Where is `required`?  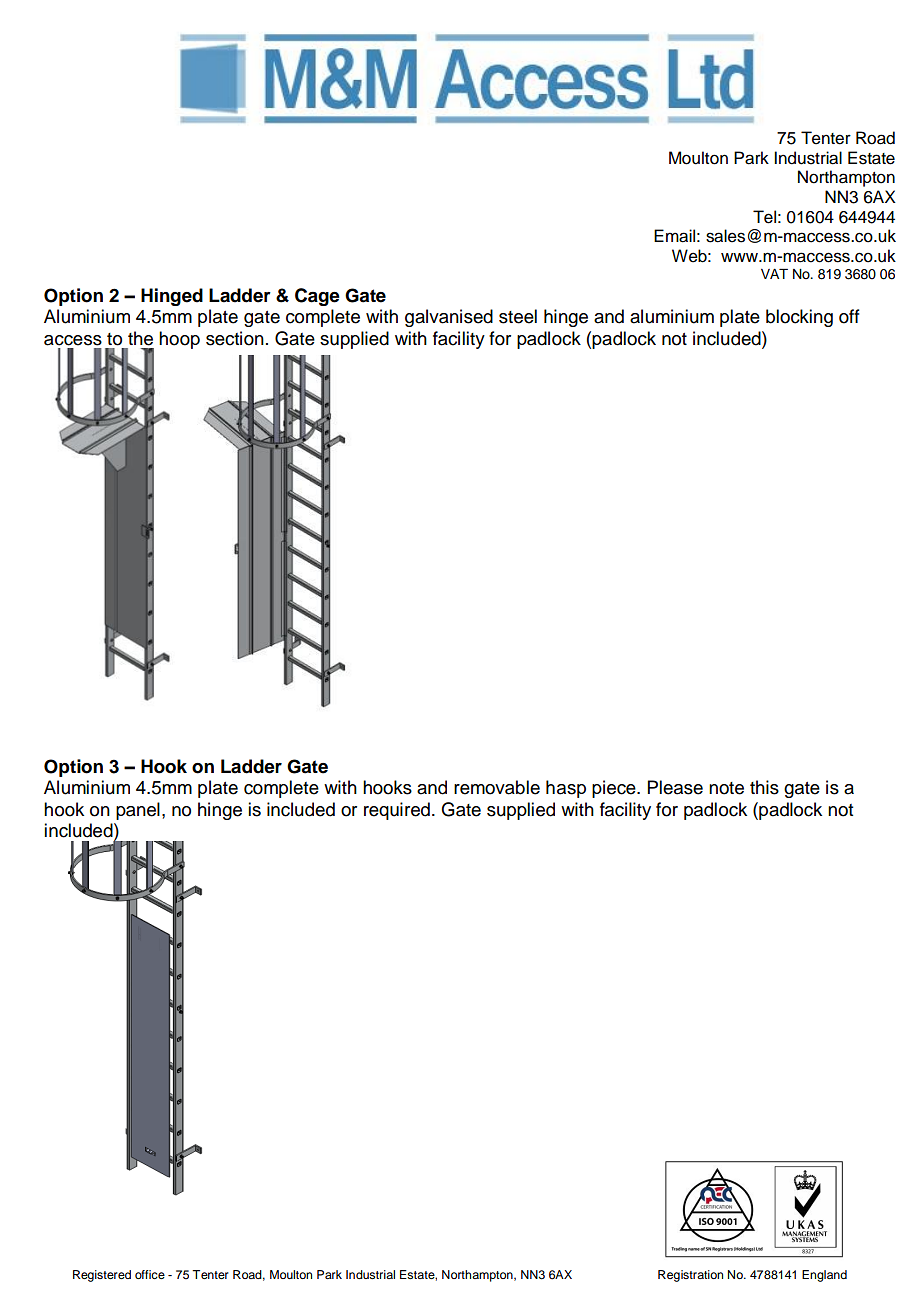
required is located at coordinates (397, 811).
